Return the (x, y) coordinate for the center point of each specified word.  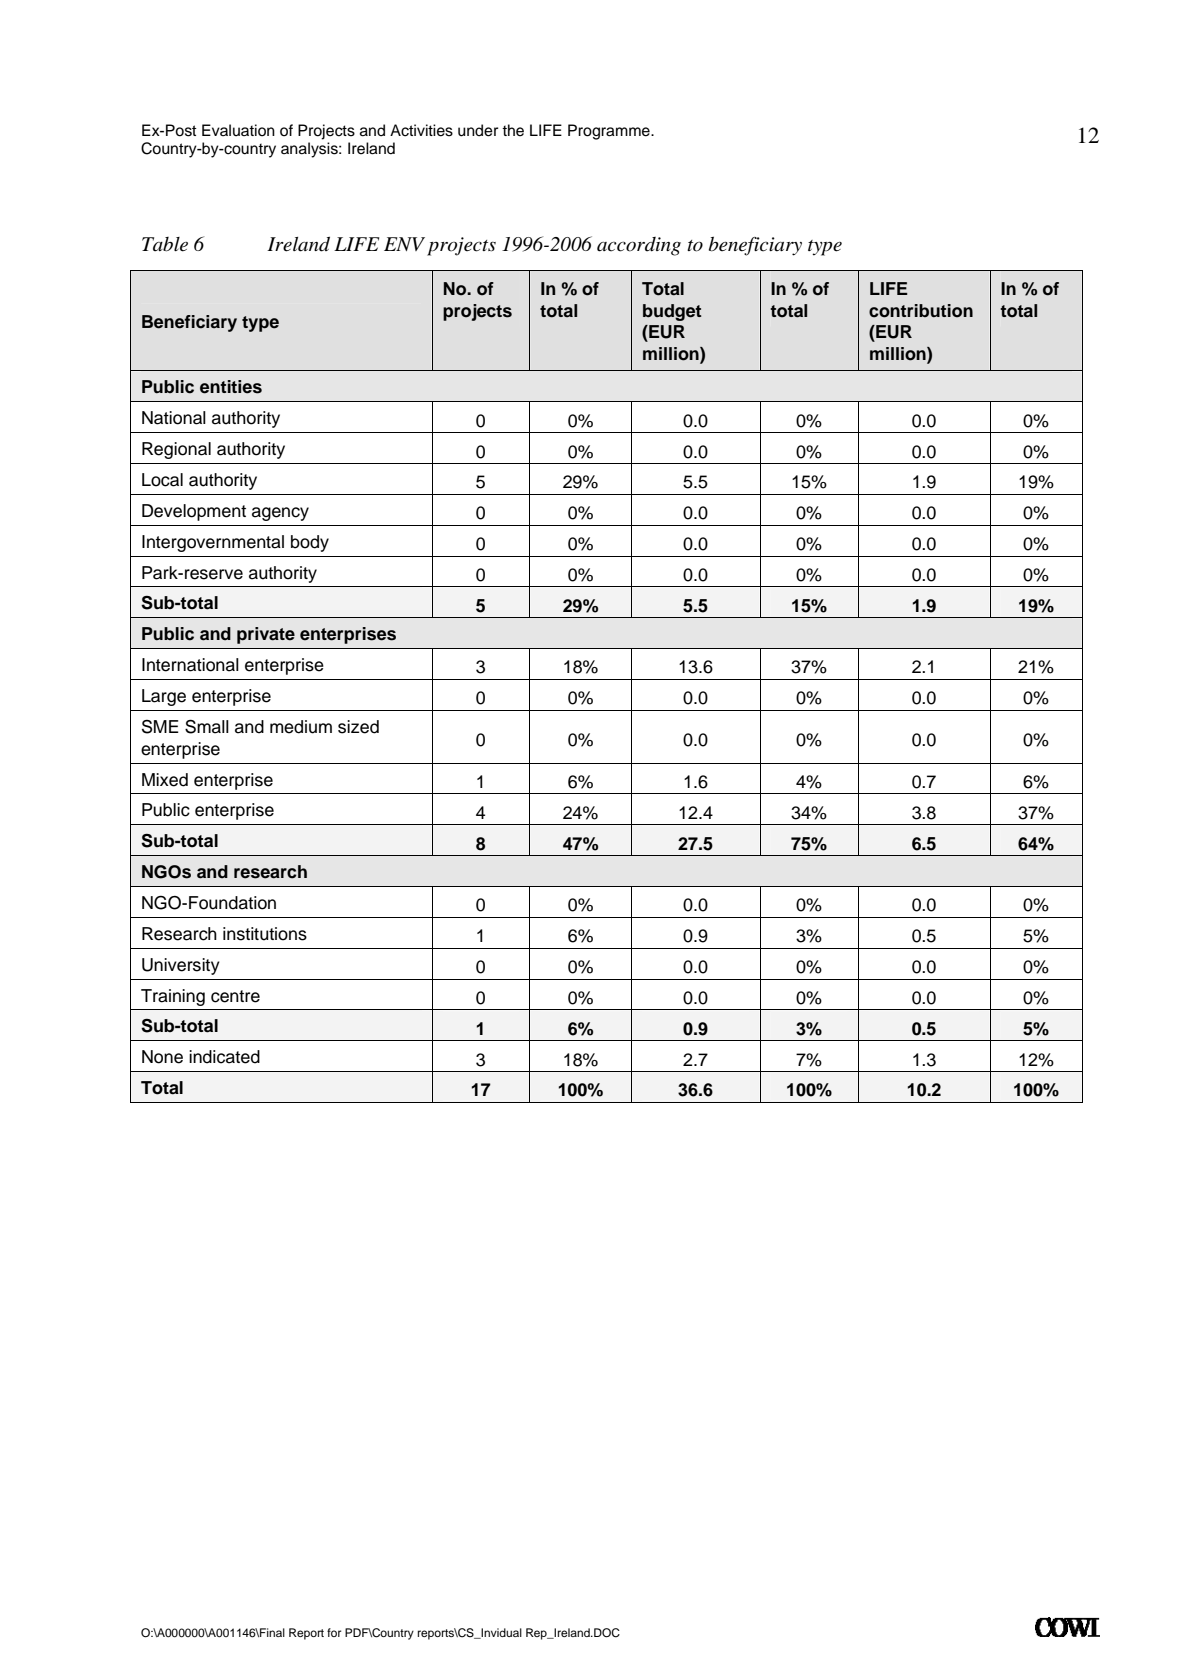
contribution (921, 311)
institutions (265, 934)
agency (280, 514)
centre (235, 996)
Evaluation (238, 130)
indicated (224, 1057)
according (639, 246)
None (162, 1057)
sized (358, 727)
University (181, 966)
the (513, 130)
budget (672, 312)
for (334, 1632)
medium (301, 727)
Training (173, 997)
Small (207, 726)
